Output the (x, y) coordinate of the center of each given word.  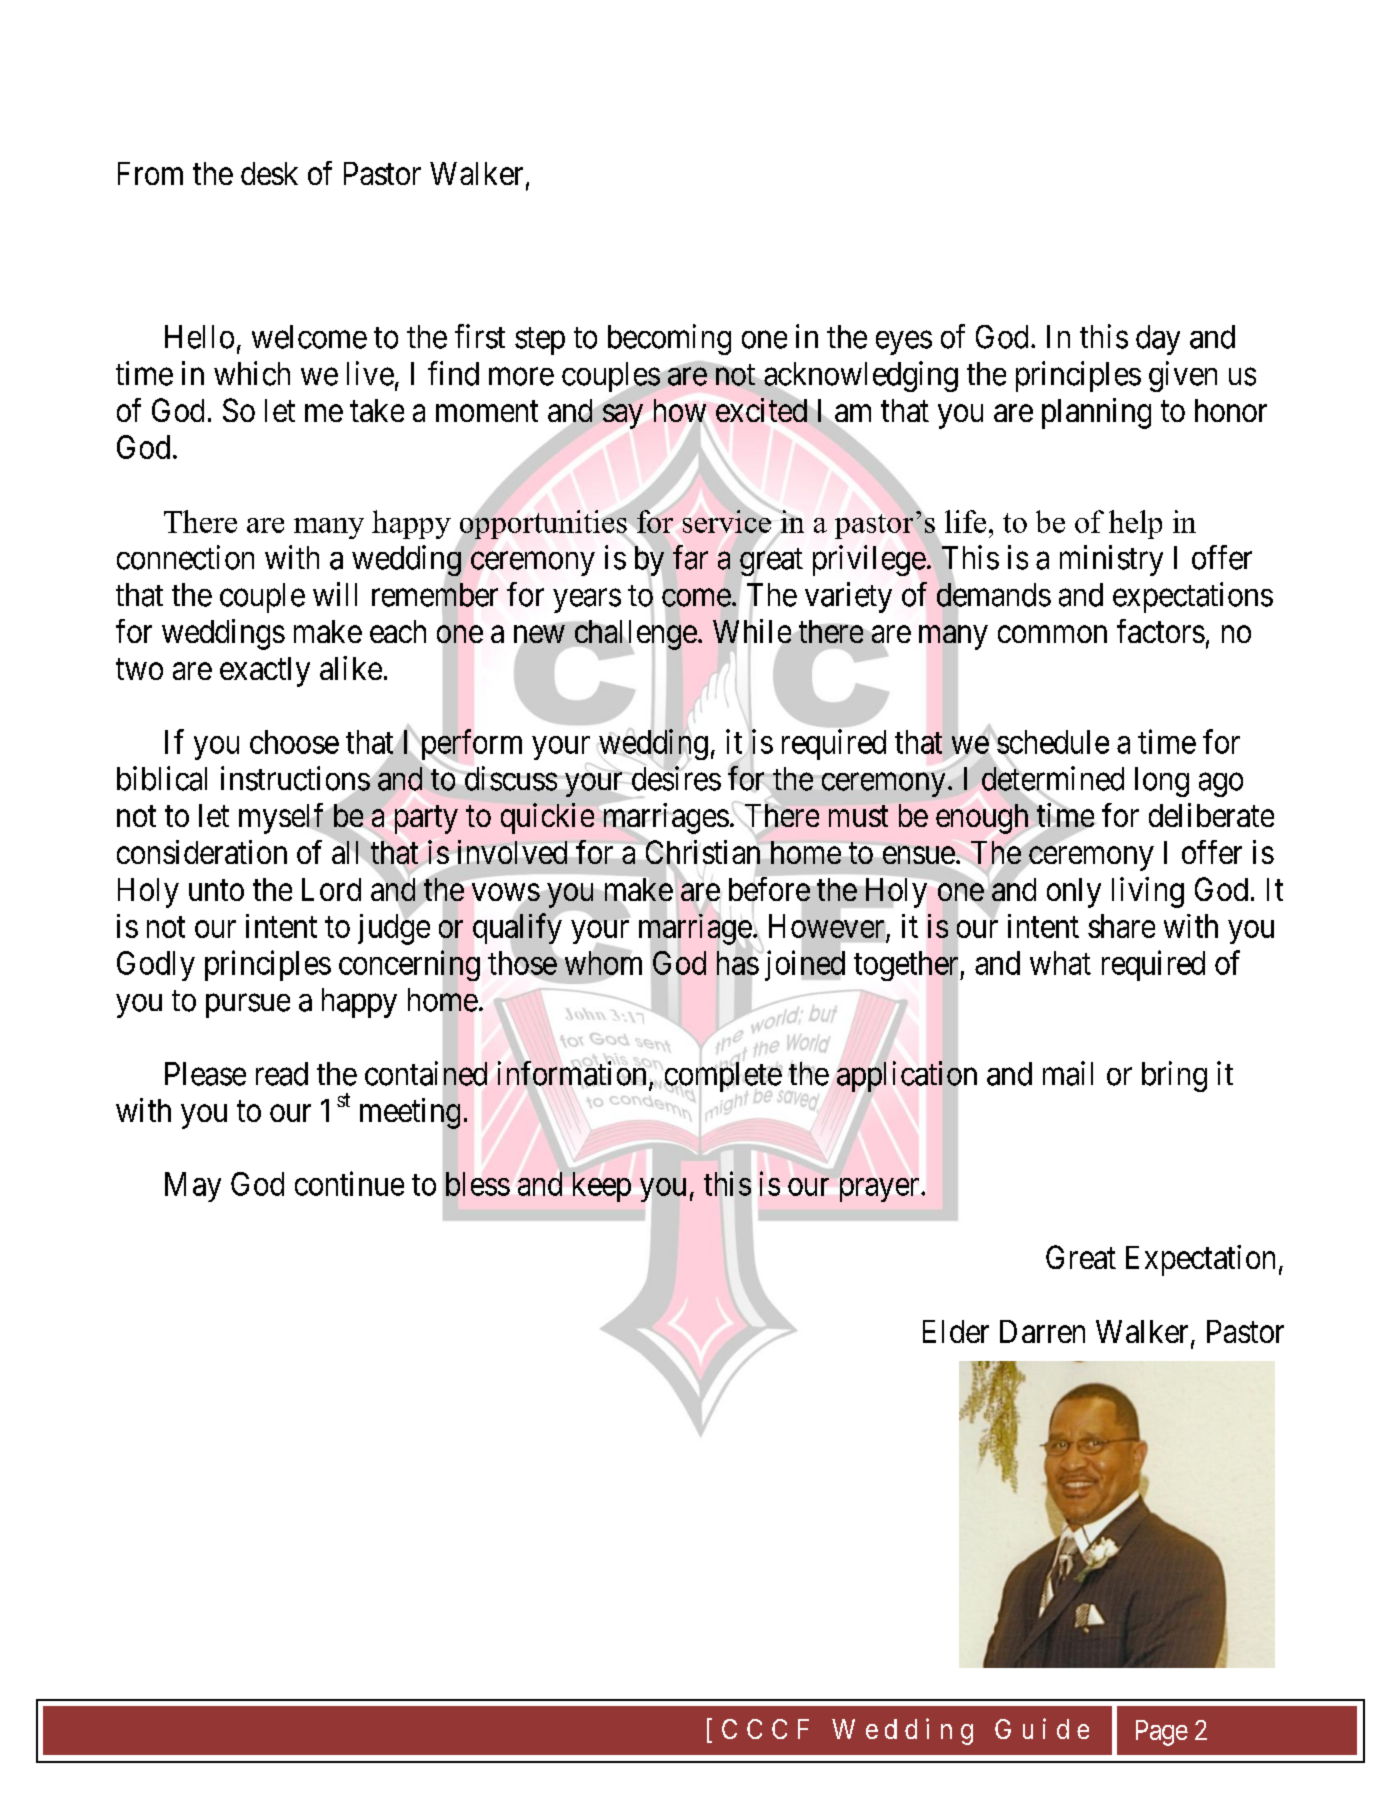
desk (269, 173)
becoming (669, 339)
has (738, 963)
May (193, 1187)
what (1060, 963)
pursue (248, 1006)
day (1158, 340)
